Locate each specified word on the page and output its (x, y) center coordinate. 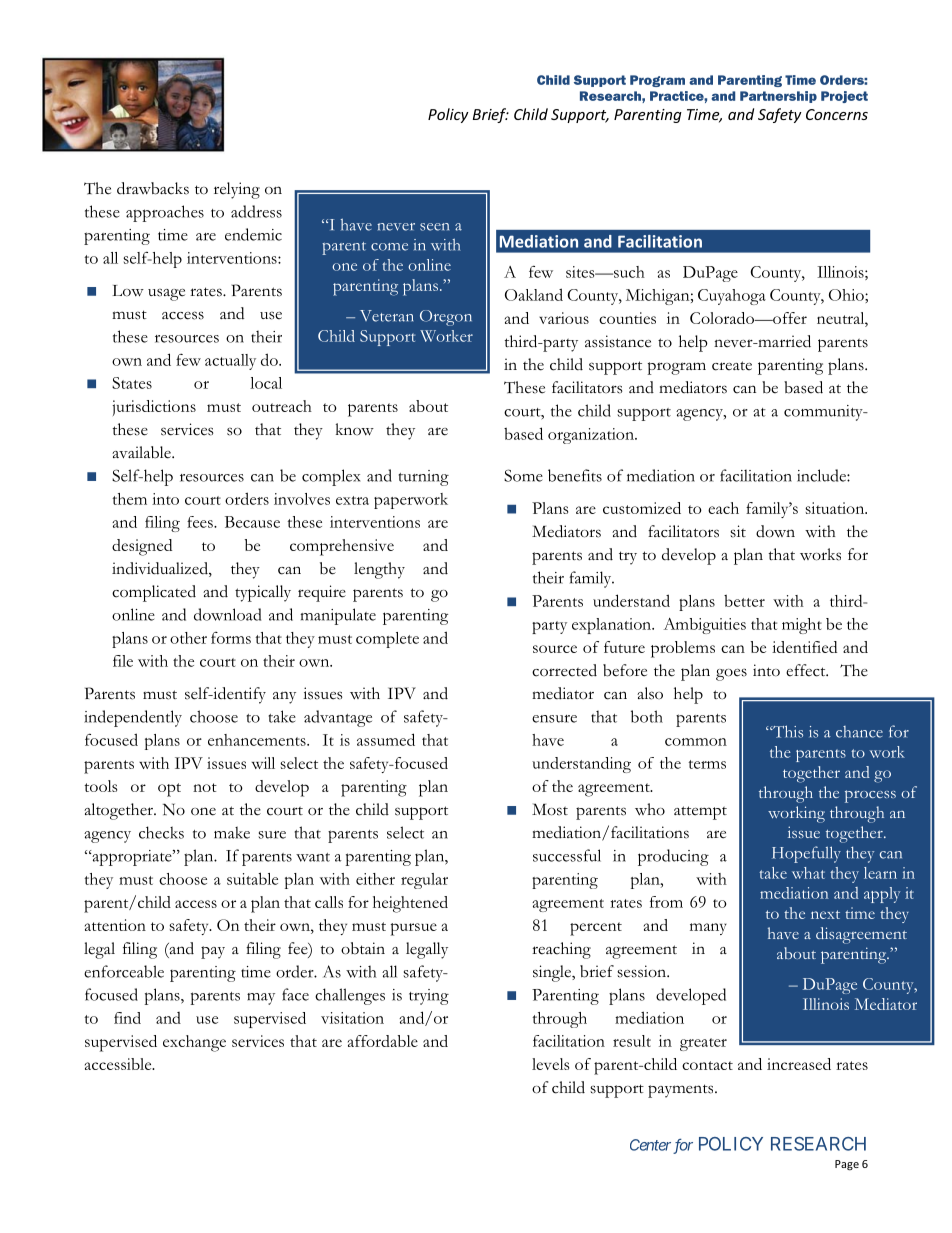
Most (550, 809)
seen (434, 227)
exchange (194, 1043)
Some (523, 475)
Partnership (778, 97)
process (870, 796)
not (205, 787)
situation (836, 508)
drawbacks (153, 188)
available (142, 452)
